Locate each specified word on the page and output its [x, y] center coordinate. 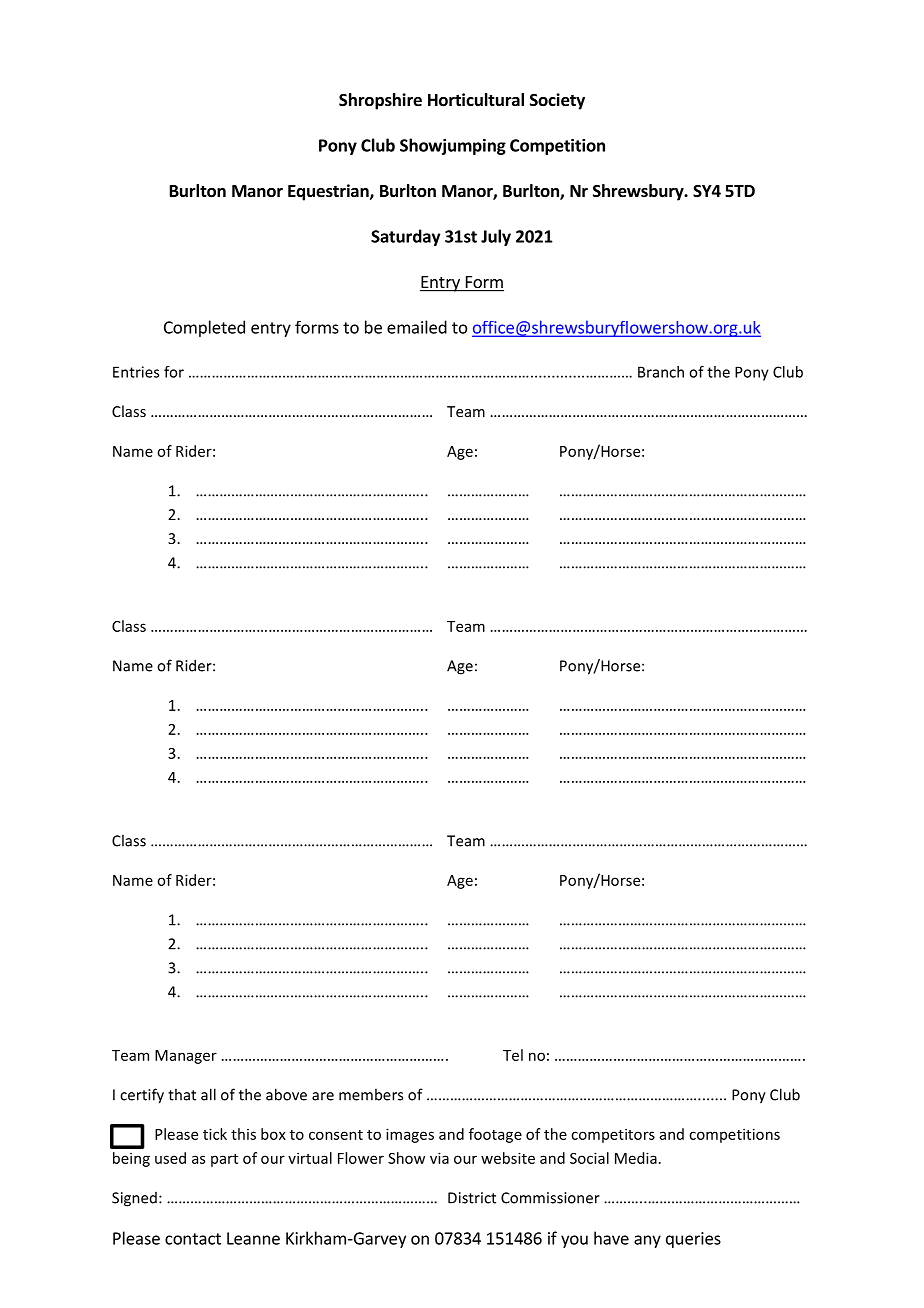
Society [557, 101]
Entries [136, 372]
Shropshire [380, 101]
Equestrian [329, 192]
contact [193, 1239]
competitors [613, 1135]
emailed [417, 327]
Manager [186, 1057]
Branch [661, 372]
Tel [513, 1055]
